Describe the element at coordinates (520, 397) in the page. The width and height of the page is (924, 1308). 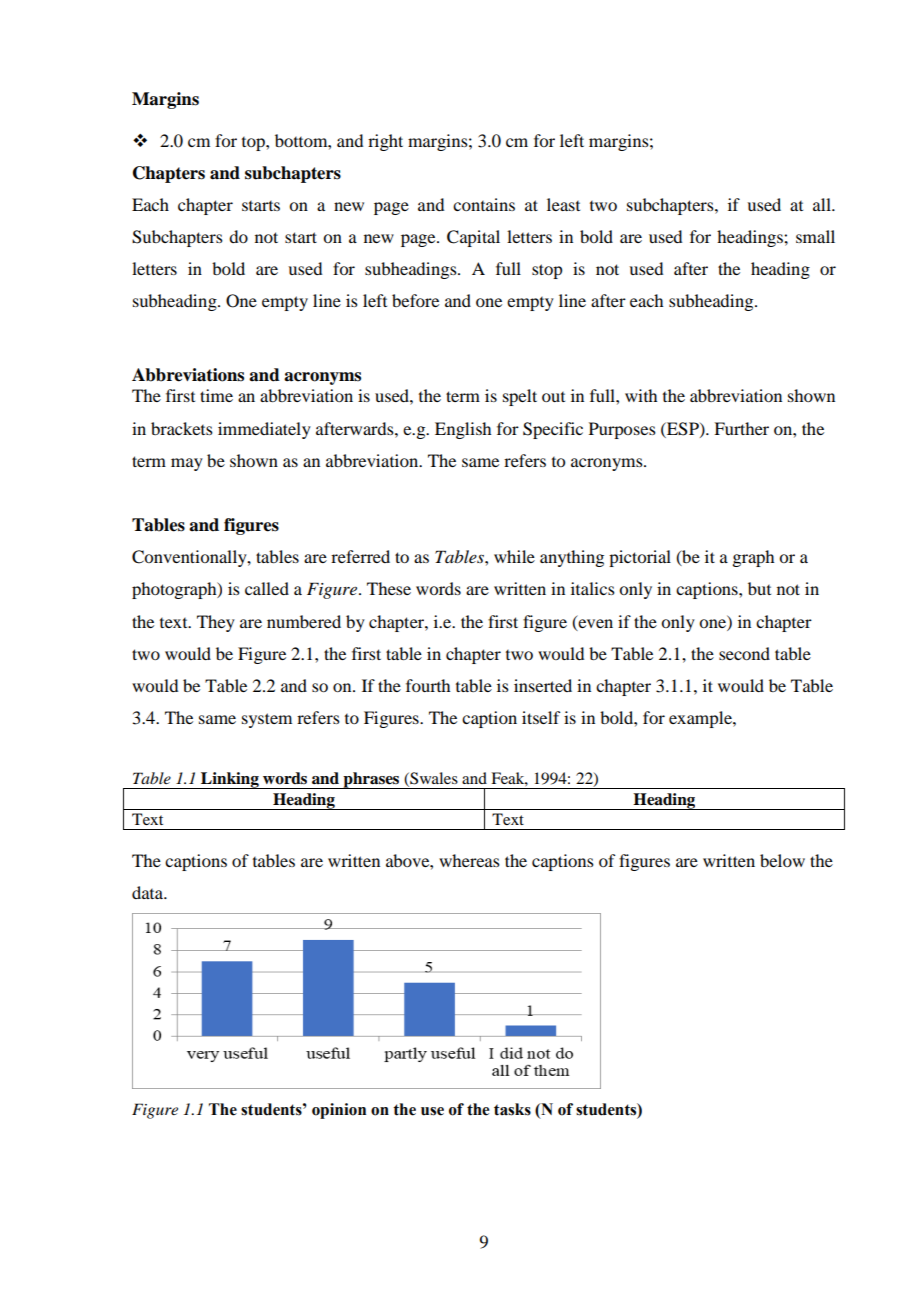
I see `spelt` at that location.
